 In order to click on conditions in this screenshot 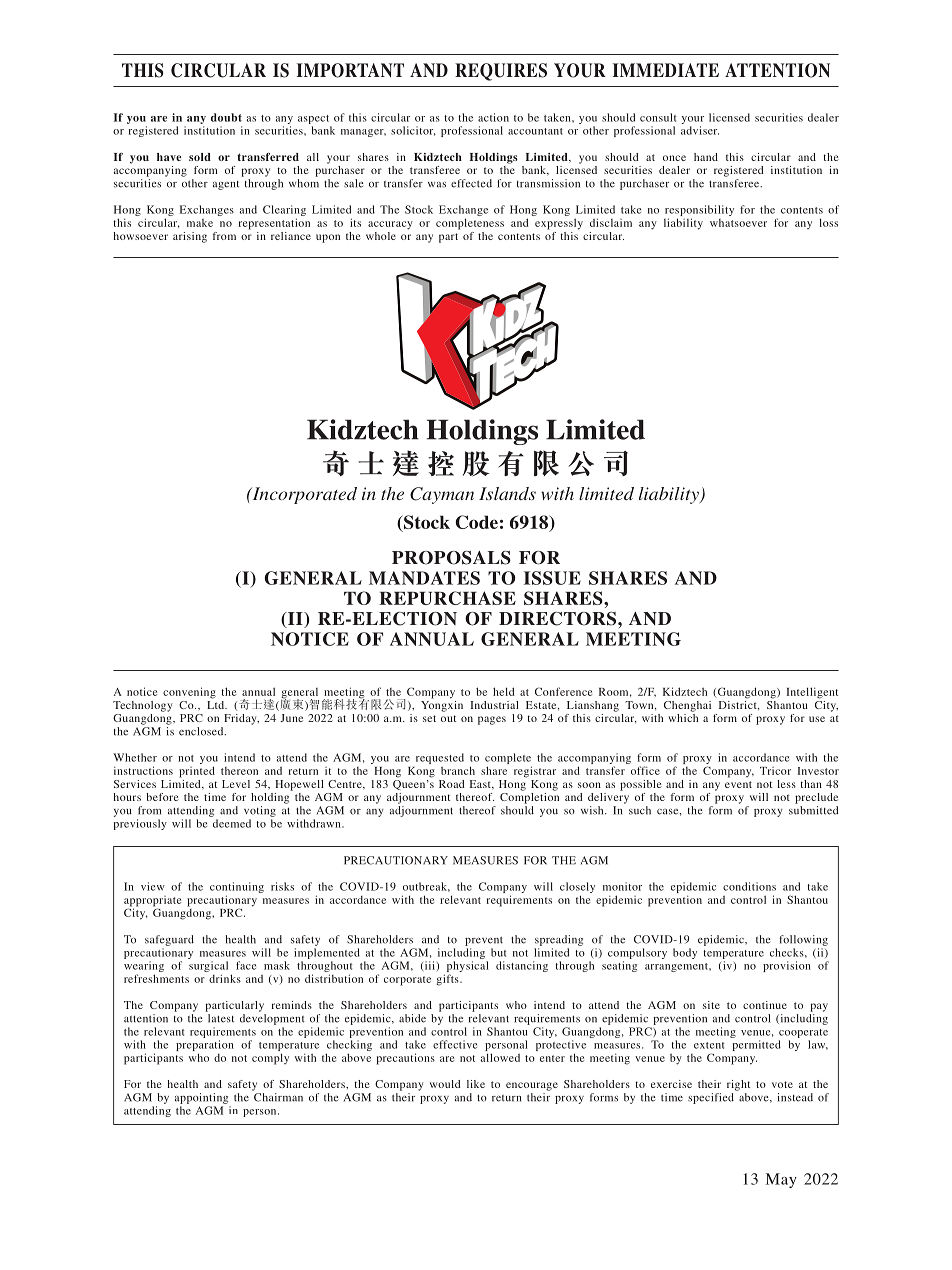, I will do `click(749, 886)`.
